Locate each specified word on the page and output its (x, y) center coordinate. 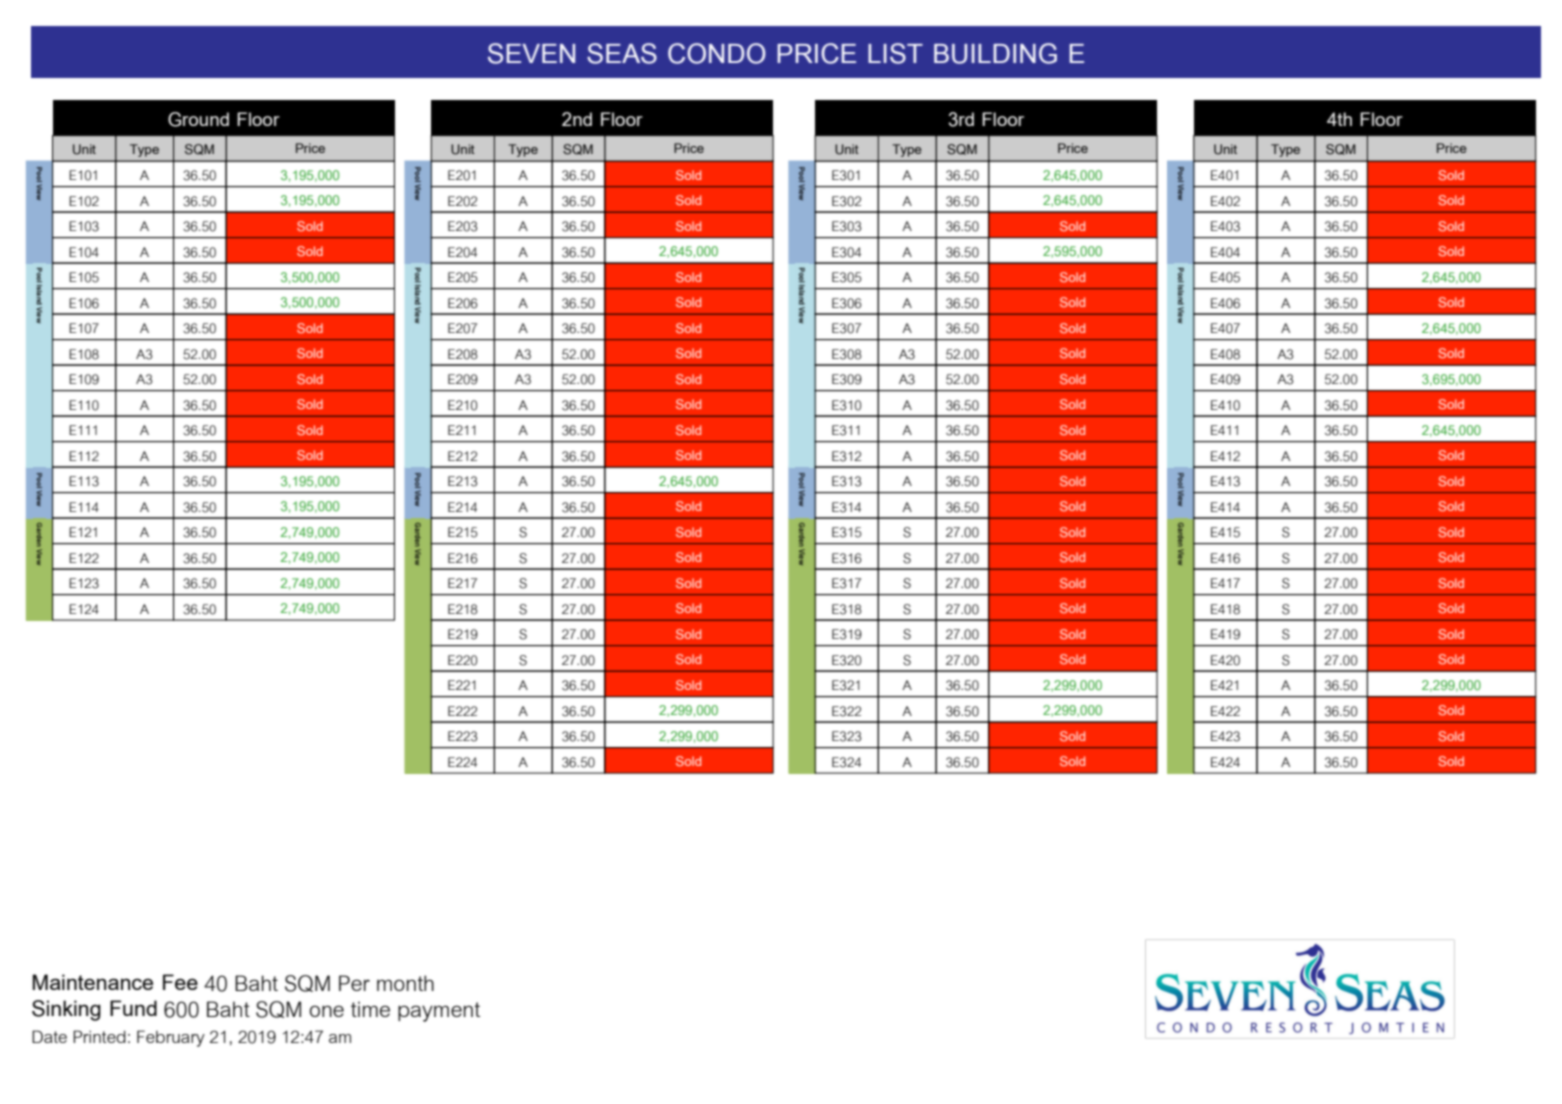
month (405, 983)
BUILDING (995, 53)
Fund (133, 1008)
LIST (895, 53)
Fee (180, 982)
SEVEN (531, 53)
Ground (198, 119)
